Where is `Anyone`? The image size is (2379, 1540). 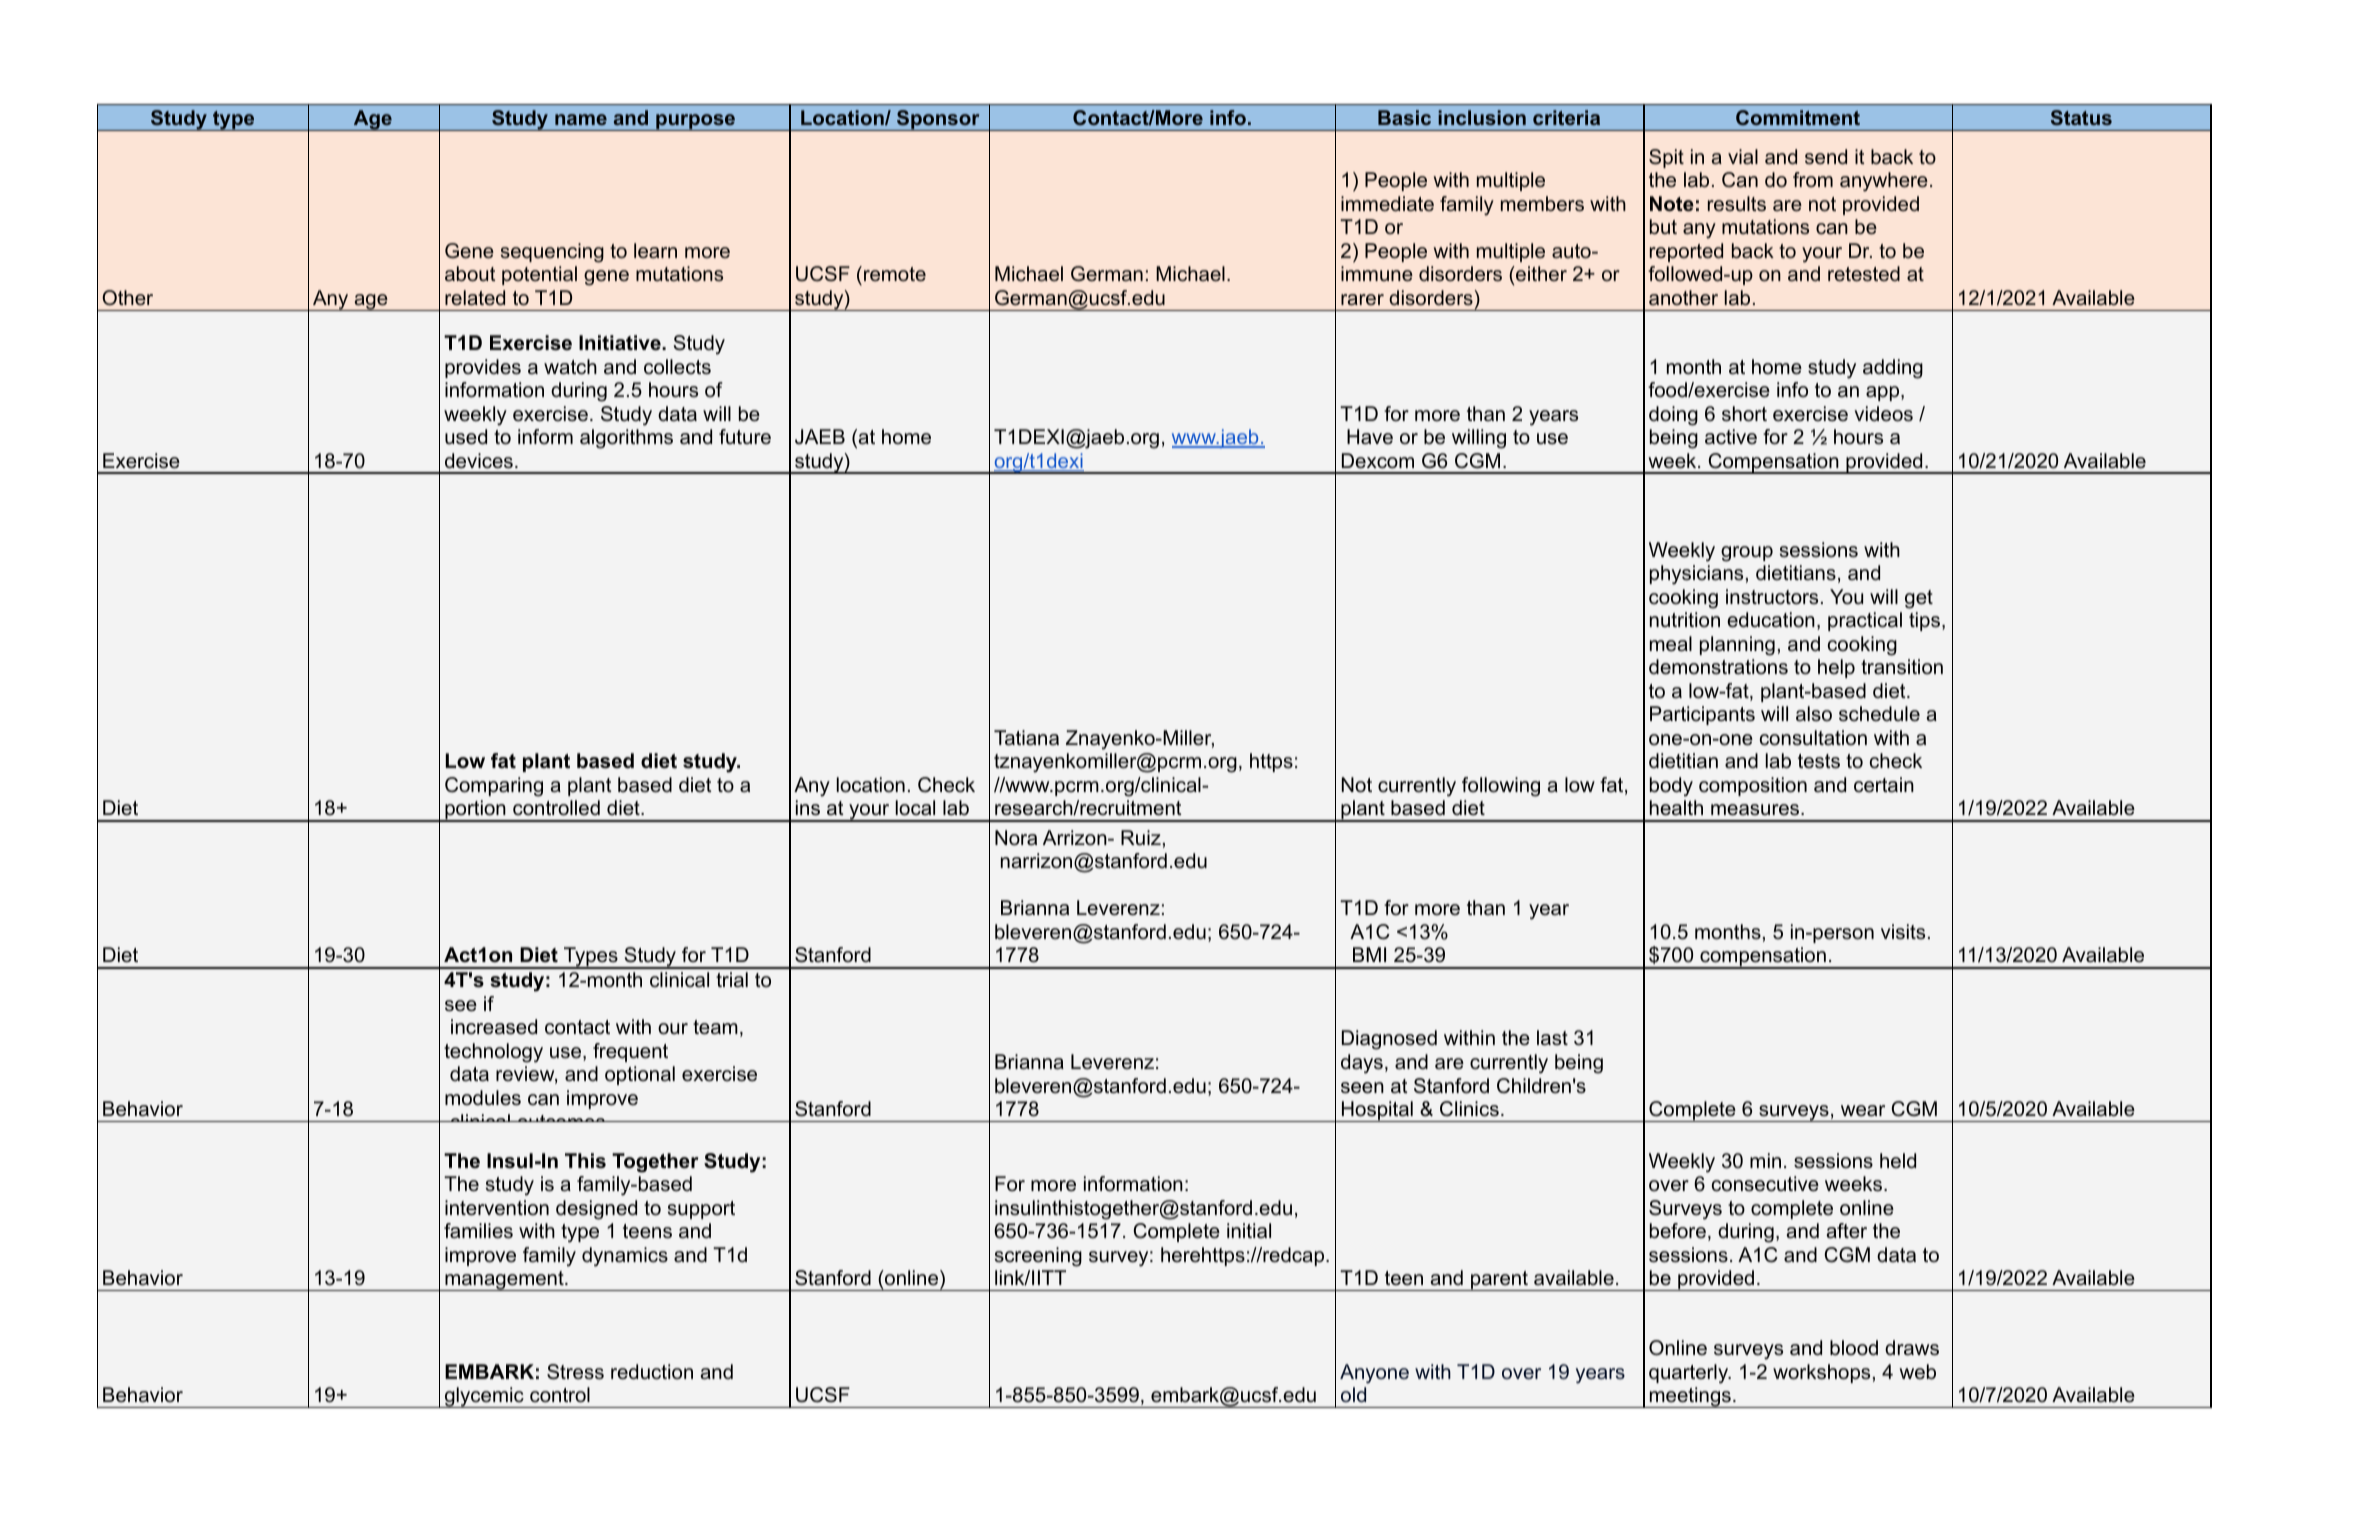 Anyone is located at coordinates (1374, 1374).
